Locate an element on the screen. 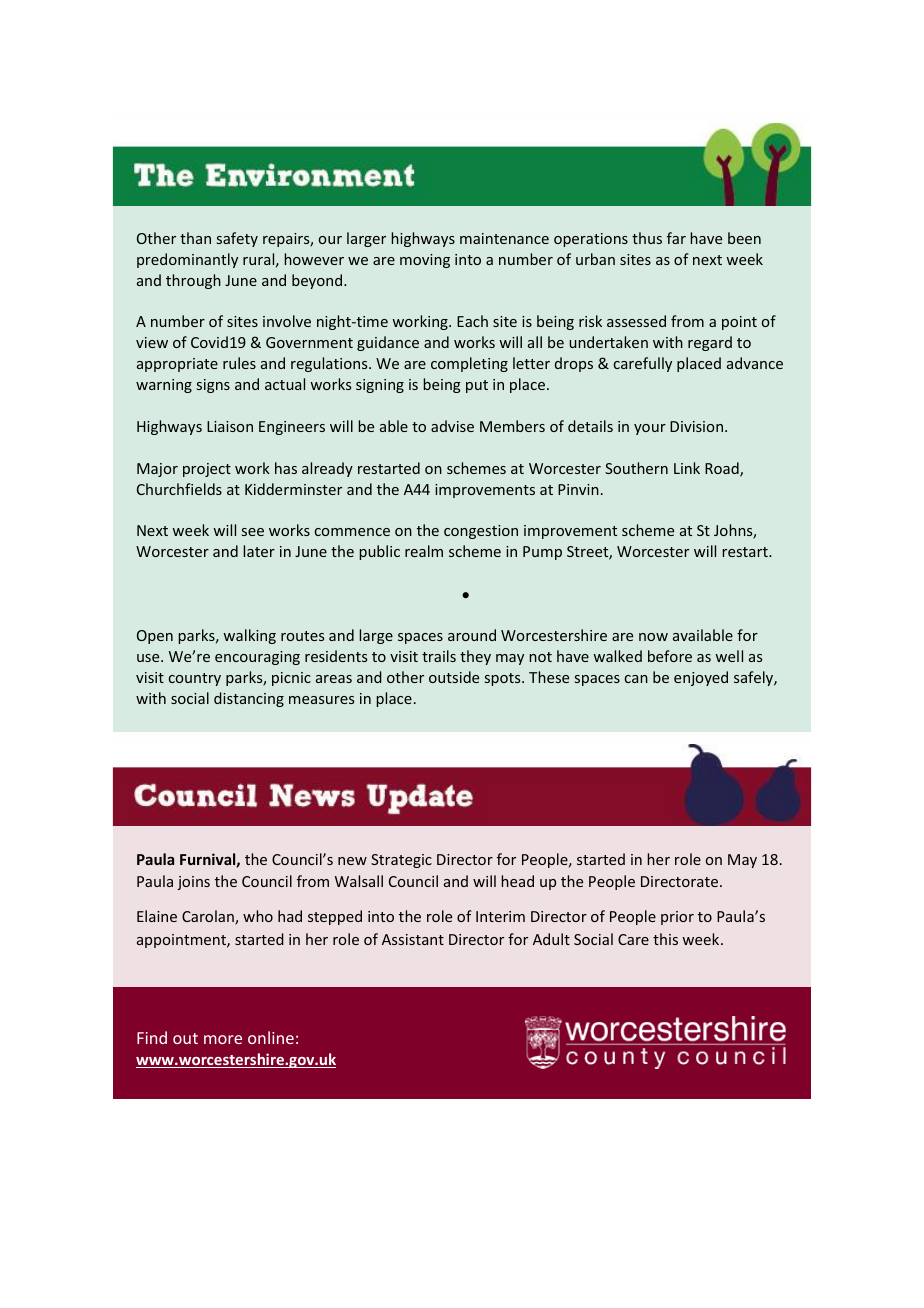 This screenshot has width=924, height=1308. more is located at coordinates (223, 1039).
